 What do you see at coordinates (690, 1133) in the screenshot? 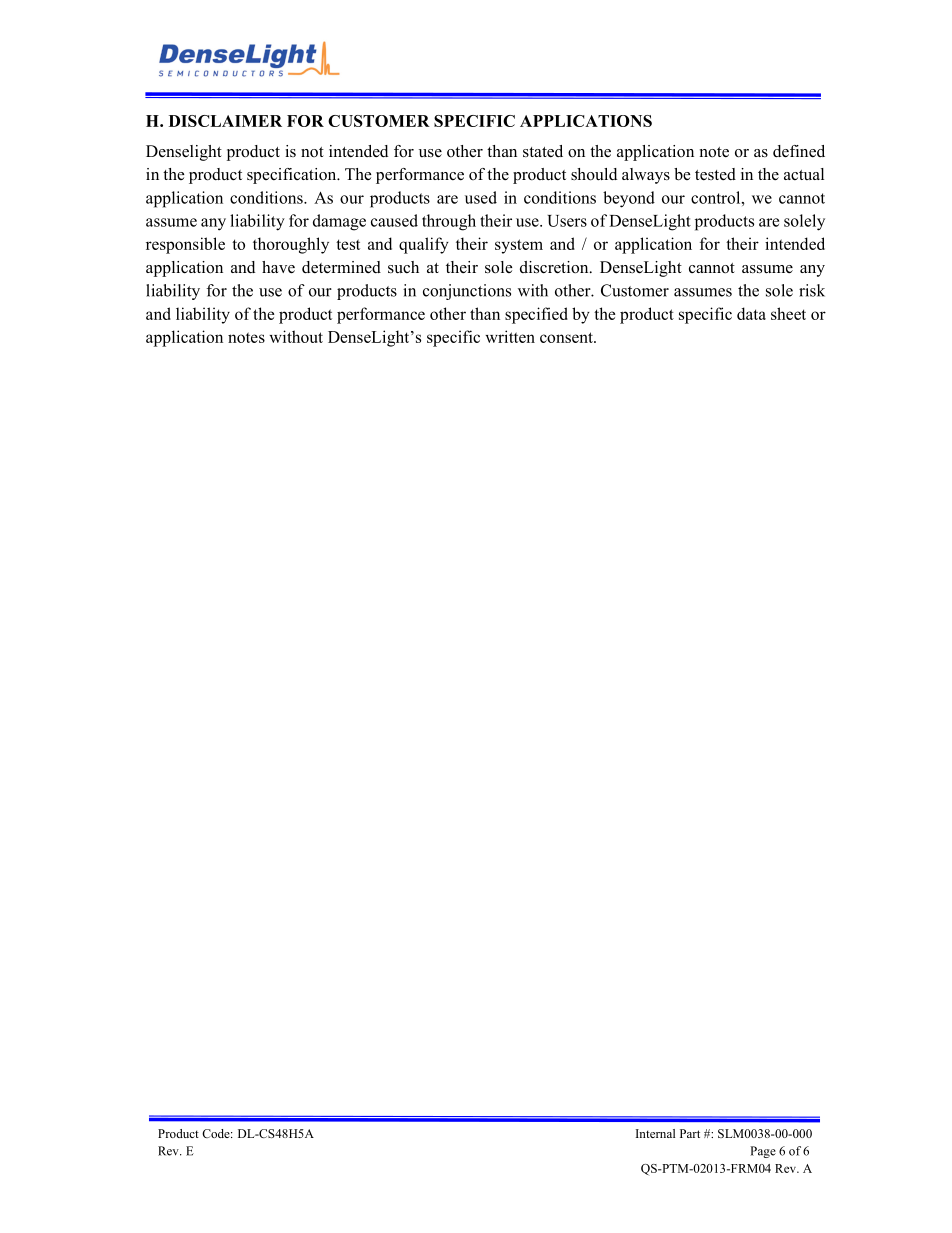
I see `Part` at bounding box center [690, 1133].
